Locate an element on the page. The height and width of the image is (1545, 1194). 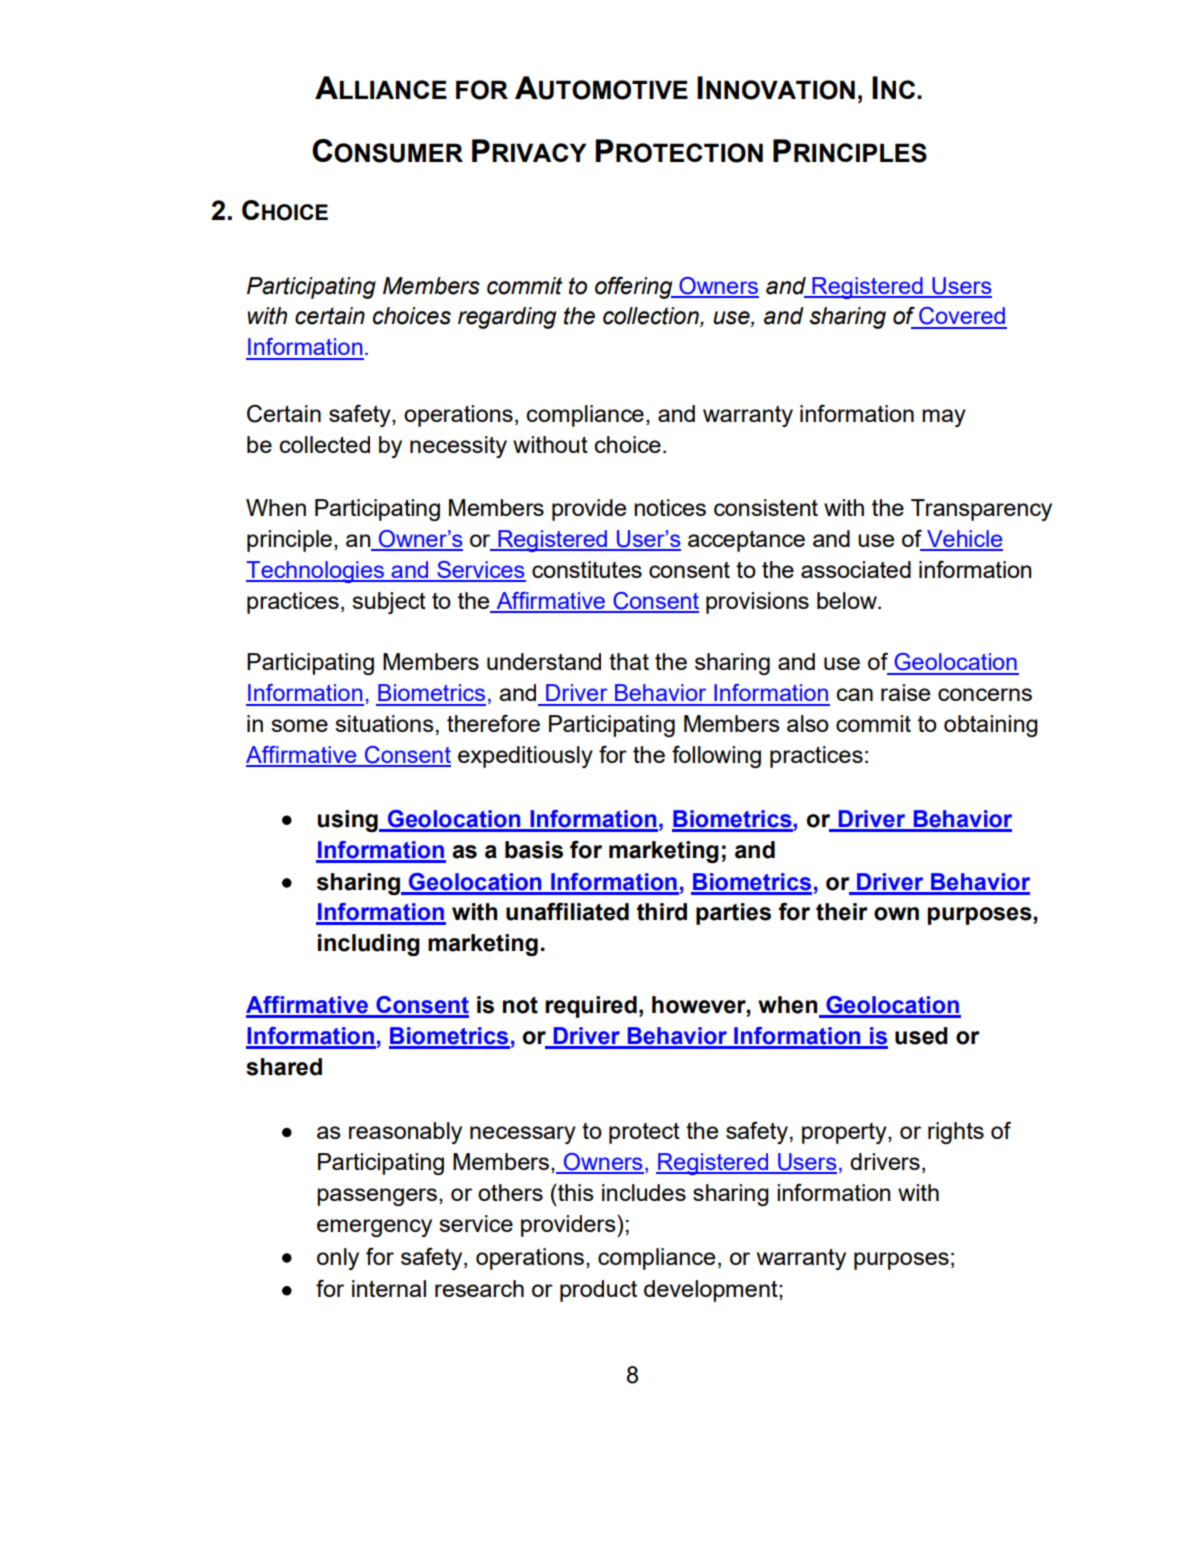
collection is located at coordinates (652, 317).
